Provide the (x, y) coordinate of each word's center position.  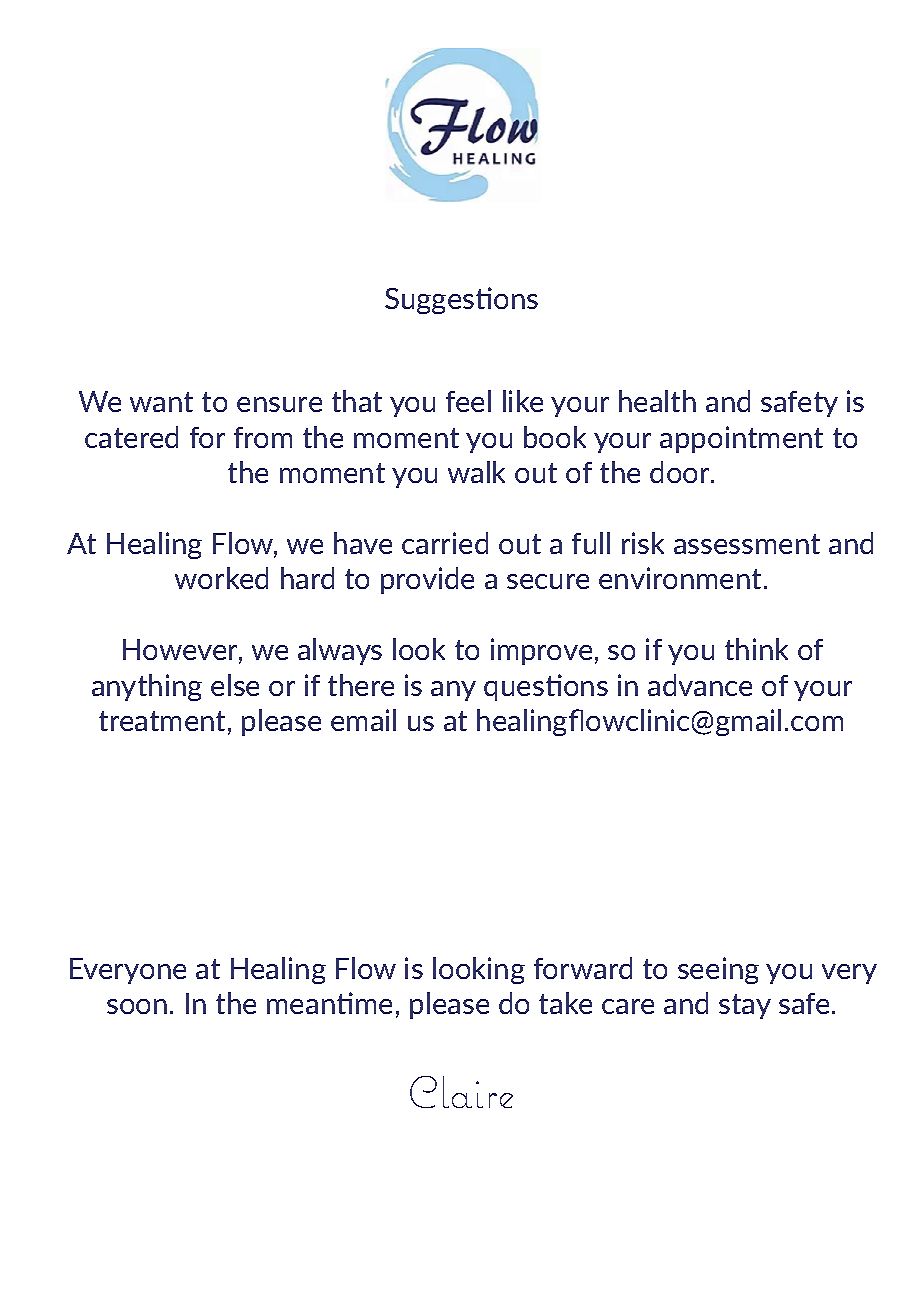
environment (680, 578)
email (363, 720)
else (235, 685)
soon (137, 1006)
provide (427, 580)
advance (700, 685)
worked (221, 578)
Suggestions (461, 300)
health (657, 401)
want (161, 402)
